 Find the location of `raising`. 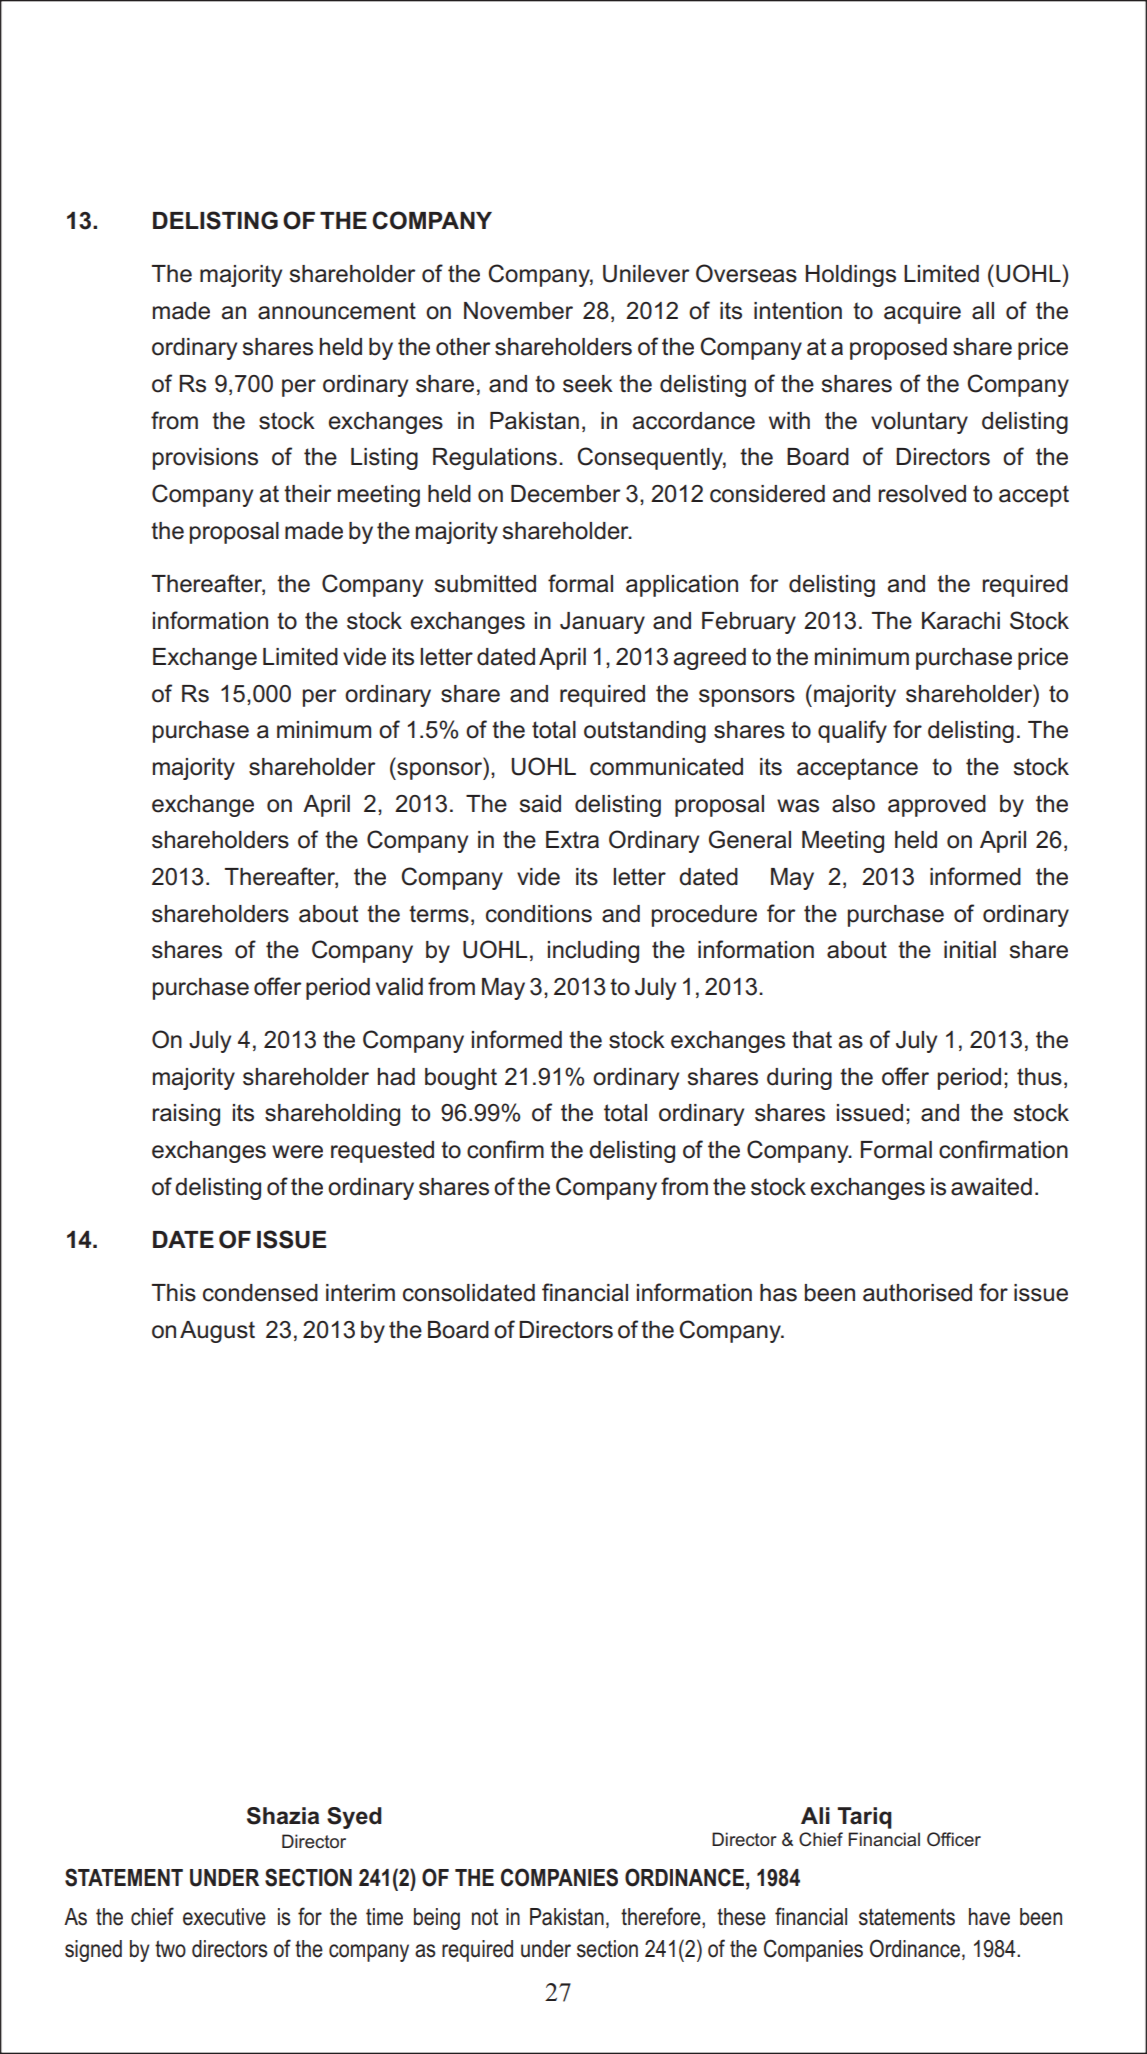

raising is located at coordinates (186, 1115).
